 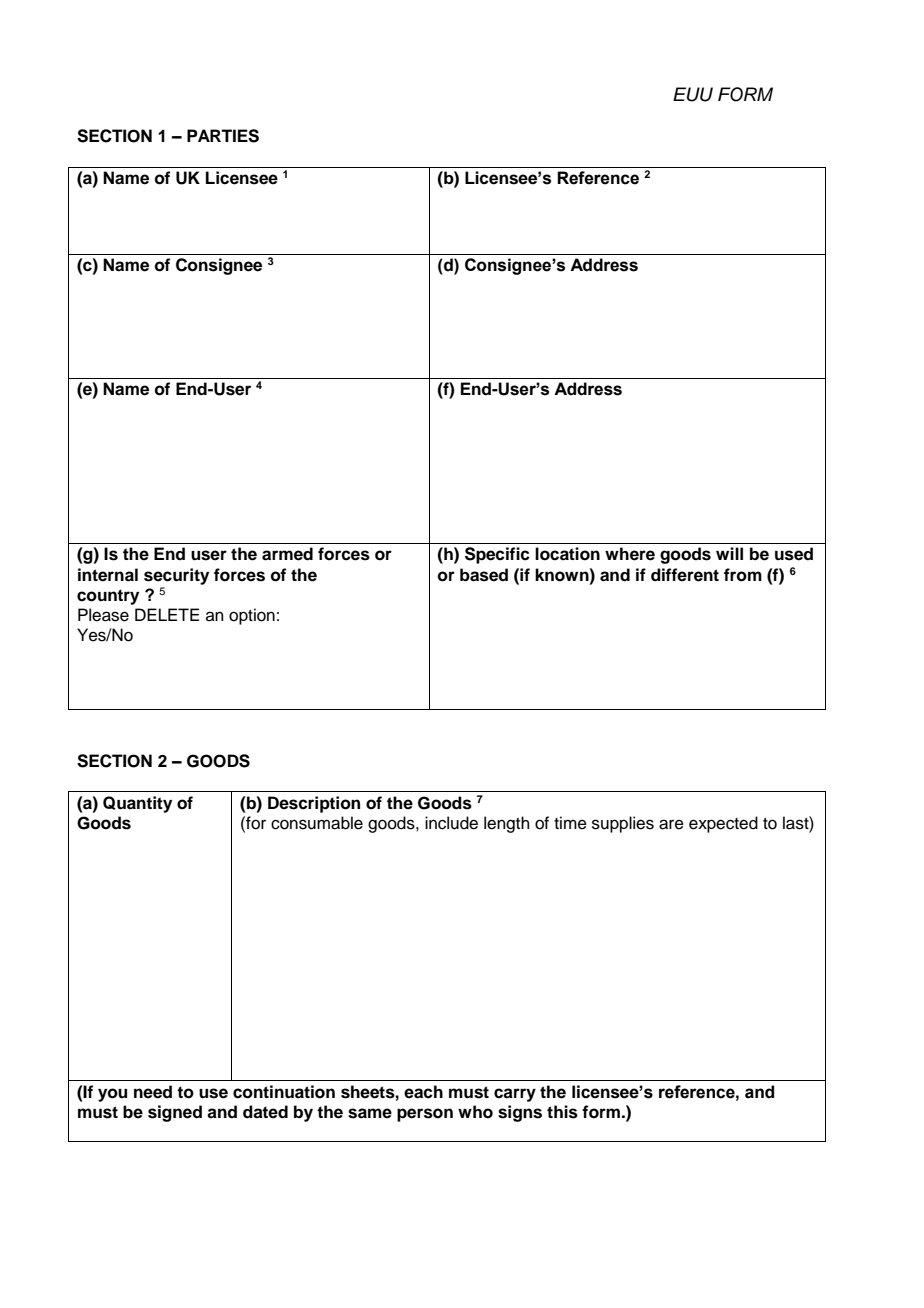 What do you see at coordinates (223, 136) in the image?
I see `PARTIES` at bounding box center [223, 136].
